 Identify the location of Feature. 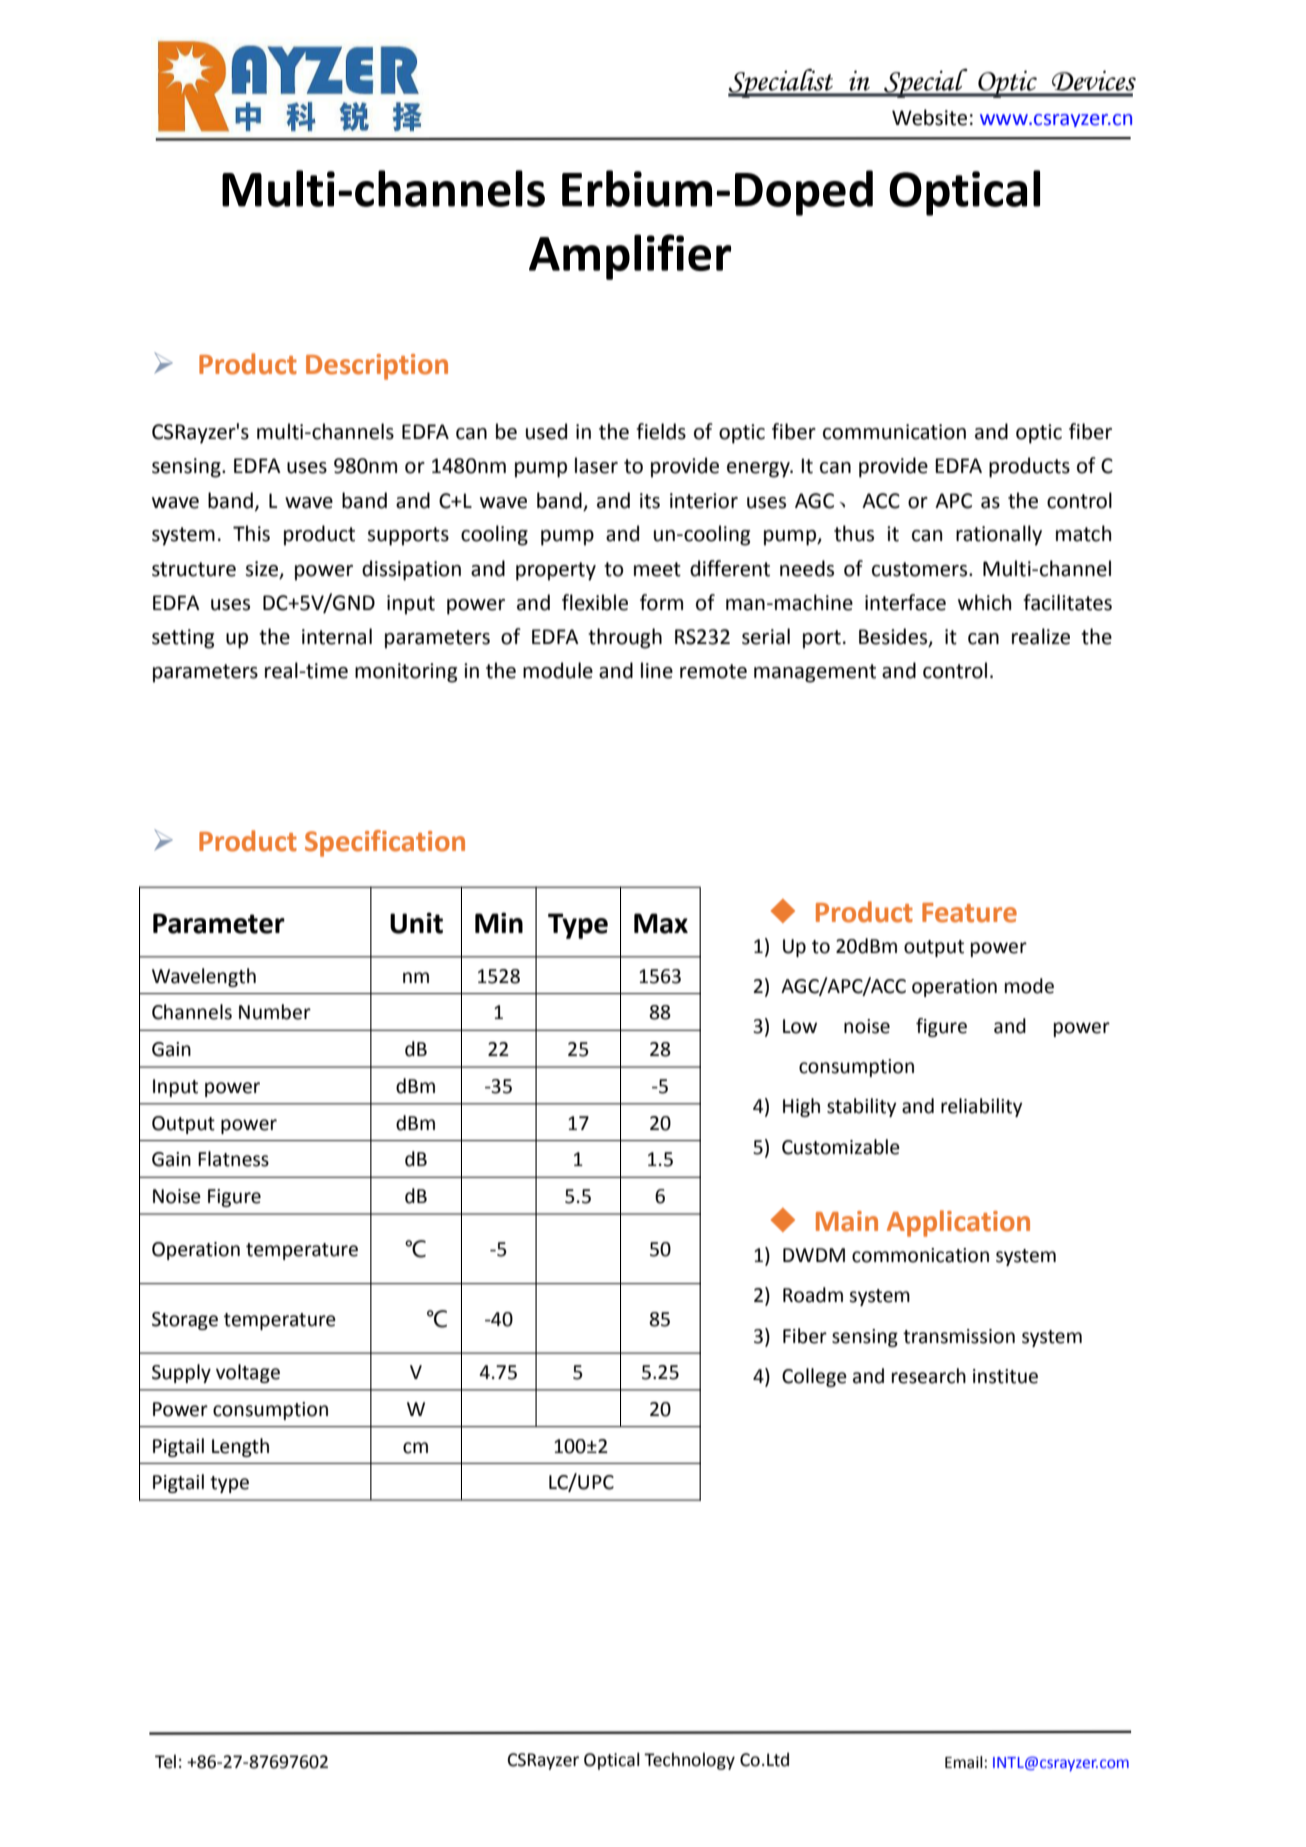
(969, 913).
